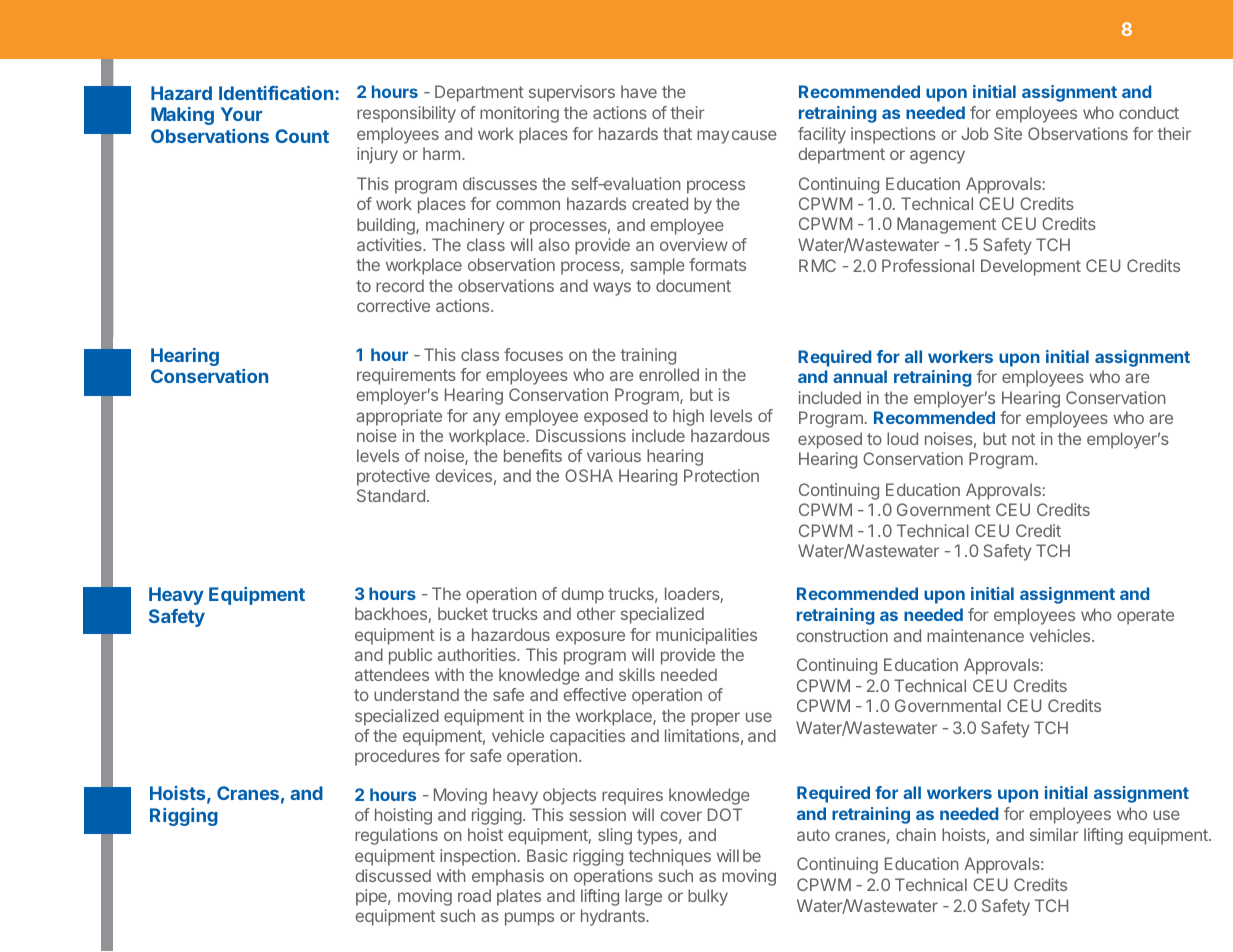 This document has height=952, width=1233. What do you see at coordinates (391, 495) in the document?
I see `Standard` at bounding box center [391, 495].
